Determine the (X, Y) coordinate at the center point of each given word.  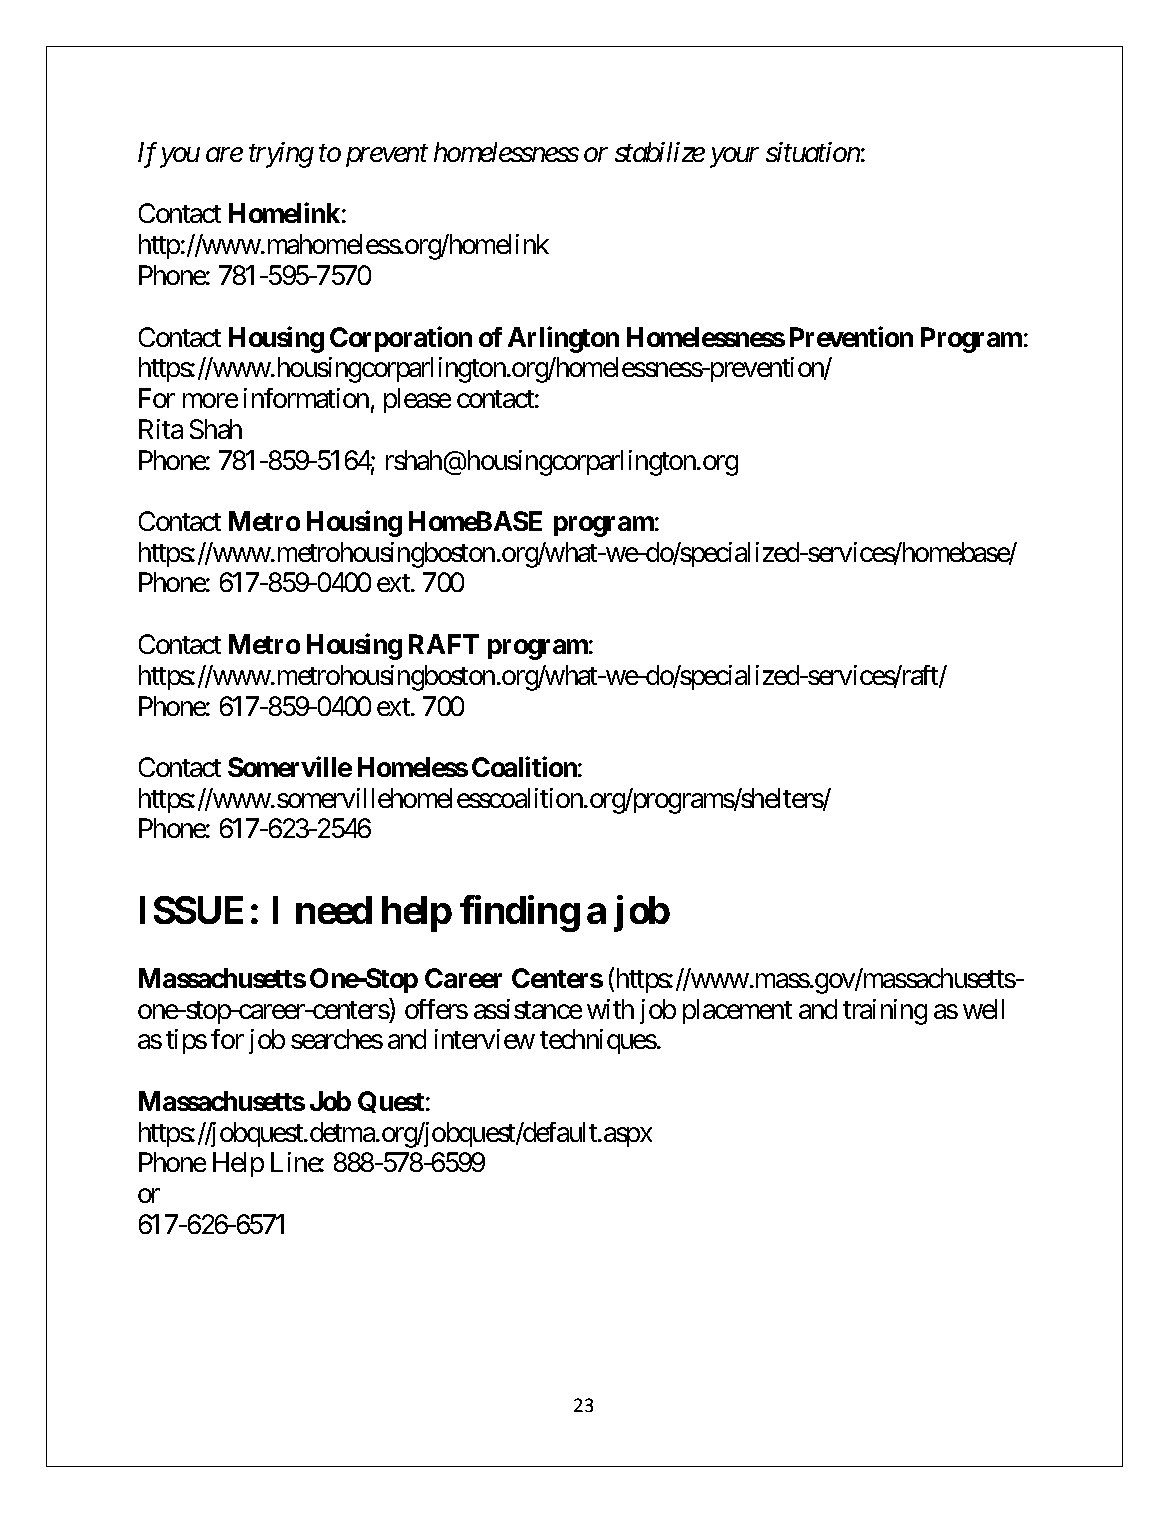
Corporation (401, 339)
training (885, 1012)
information (306, 398)
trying (281, 155)
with (610, 1009)
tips (186, 1041)
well (983, 1009)
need (334, 910)
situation (813, 152)
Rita (161, 429)
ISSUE (191, 910)
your (734, 158)
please (417, 400)
